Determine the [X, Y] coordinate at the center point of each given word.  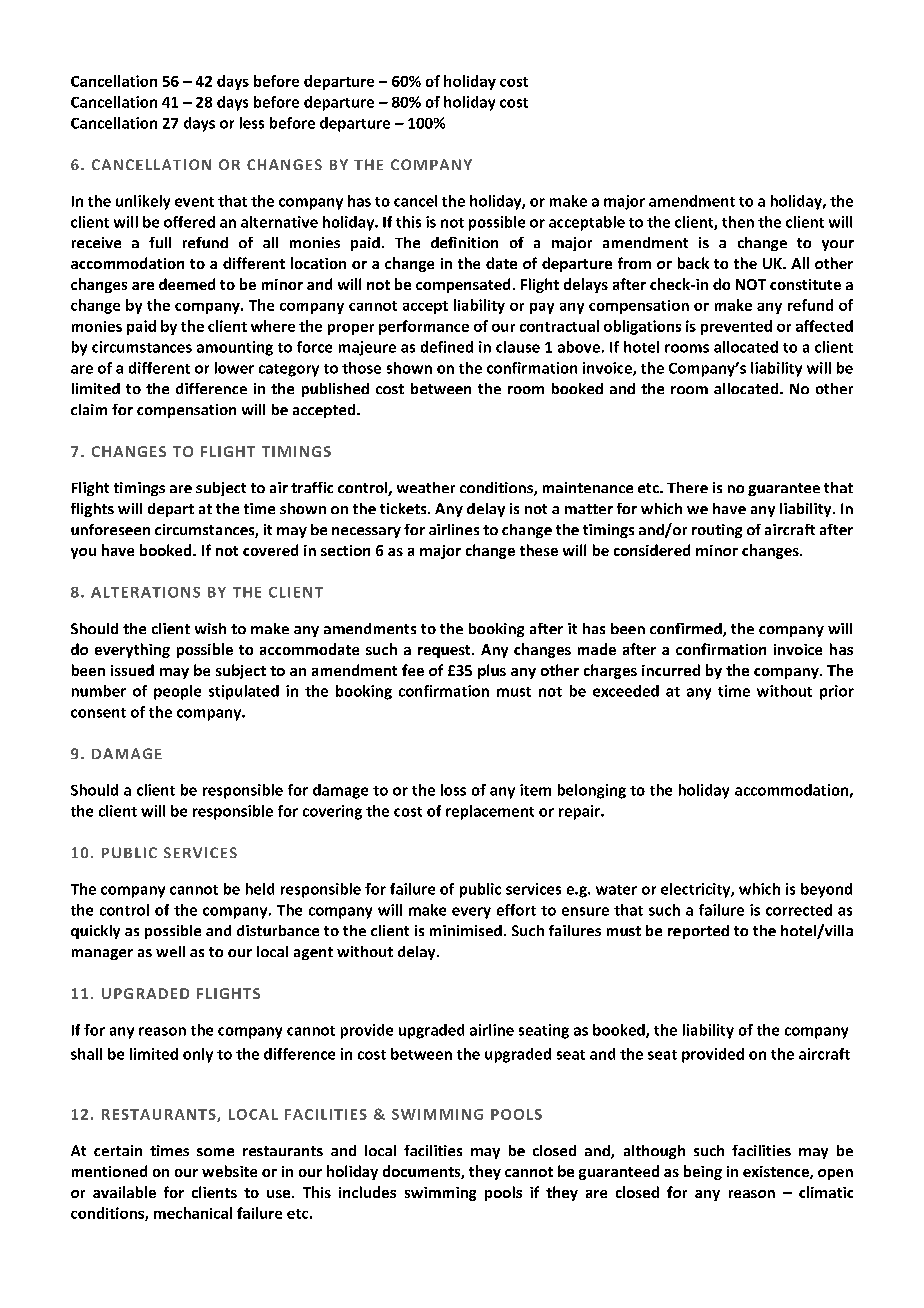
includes [367, 1192]
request [445, 651]
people [177, 692]
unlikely [143, 202]
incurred [671, 670]
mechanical [193, 1213]
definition [464, 242]
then [738, 222]
